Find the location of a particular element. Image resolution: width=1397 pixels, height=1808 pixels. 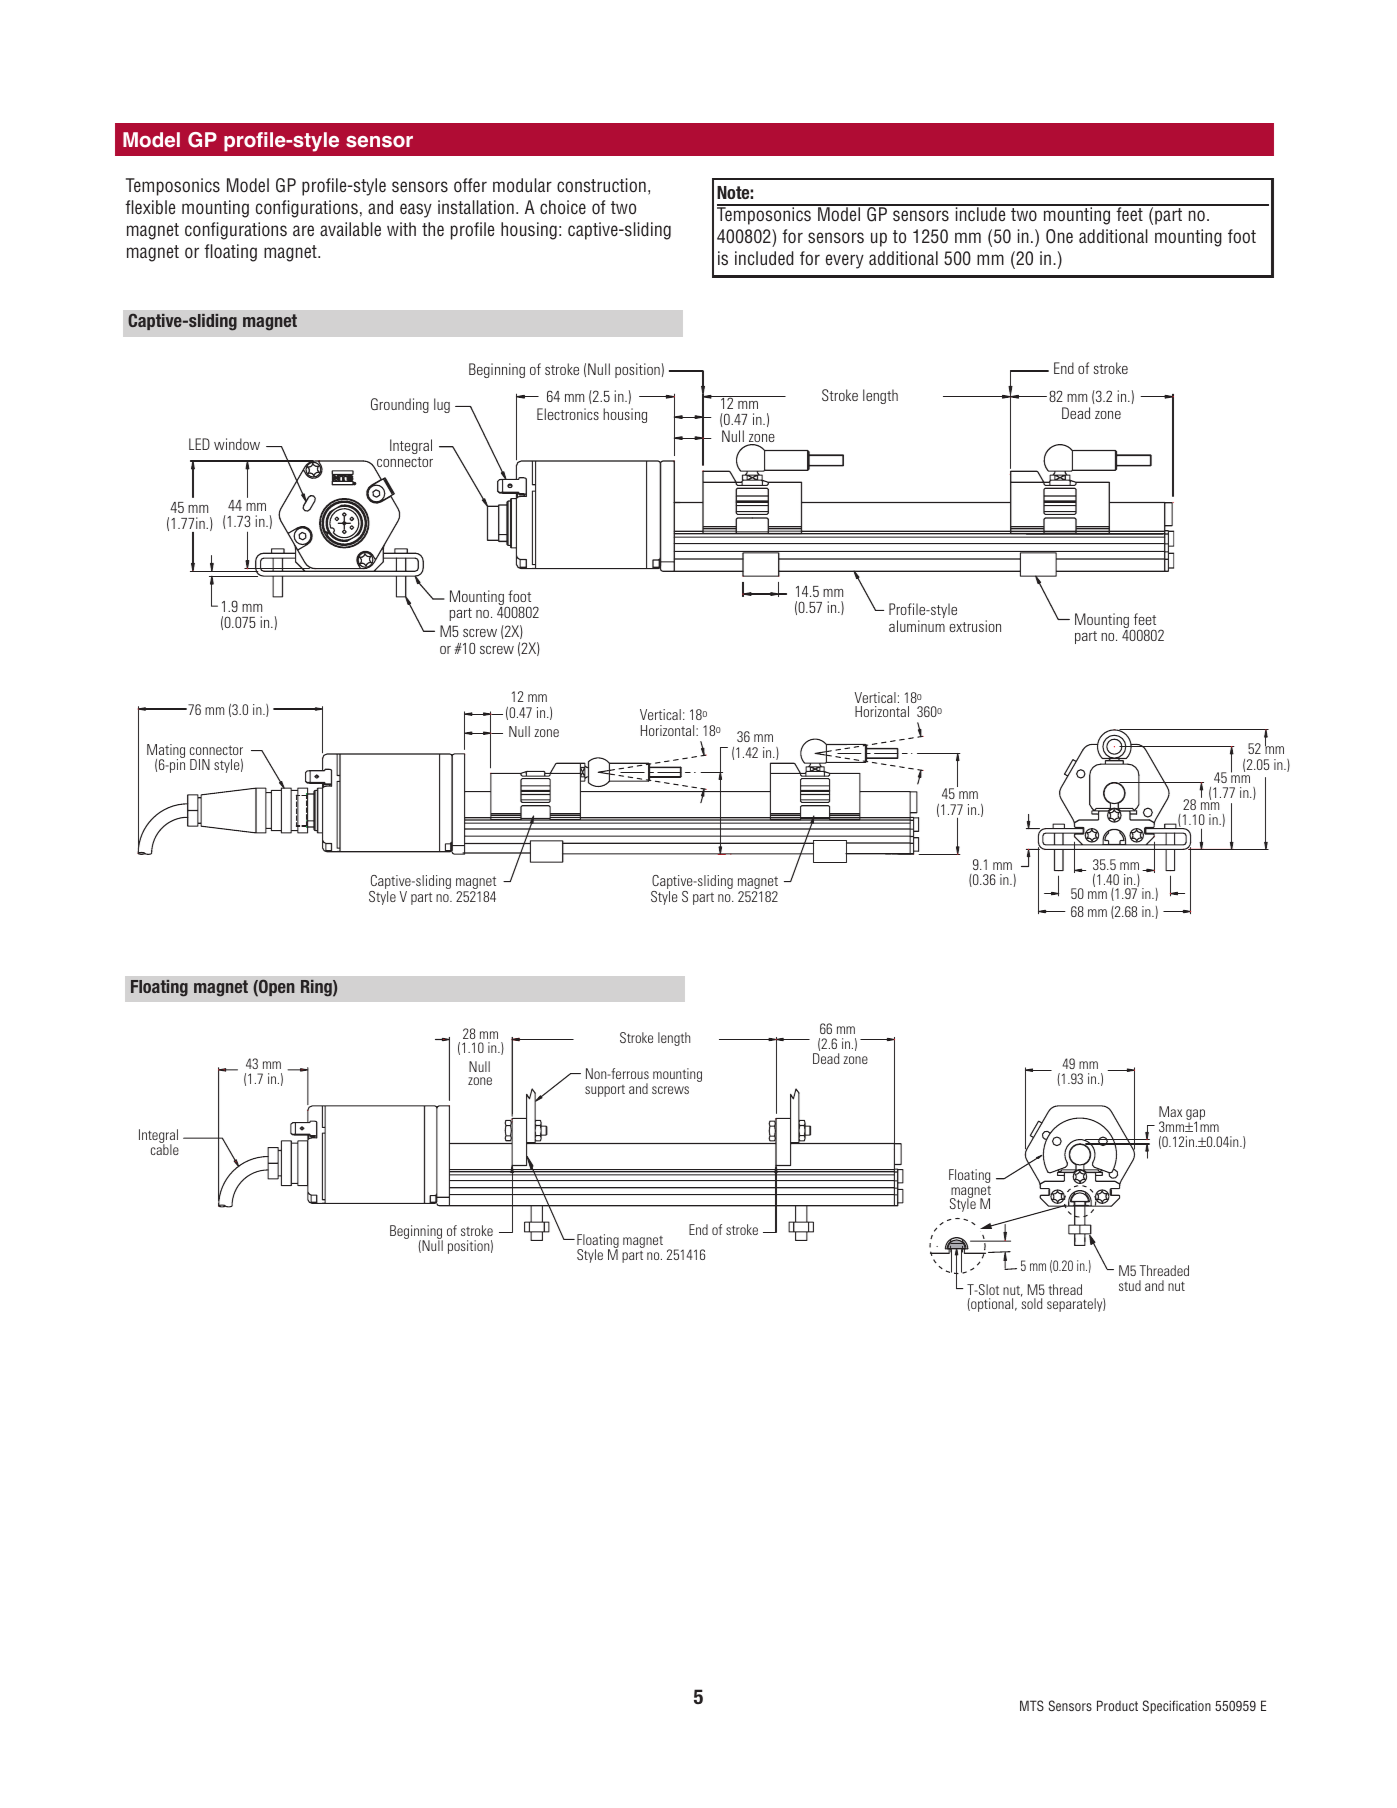

extrusion is located at coordinates (975, 626).
